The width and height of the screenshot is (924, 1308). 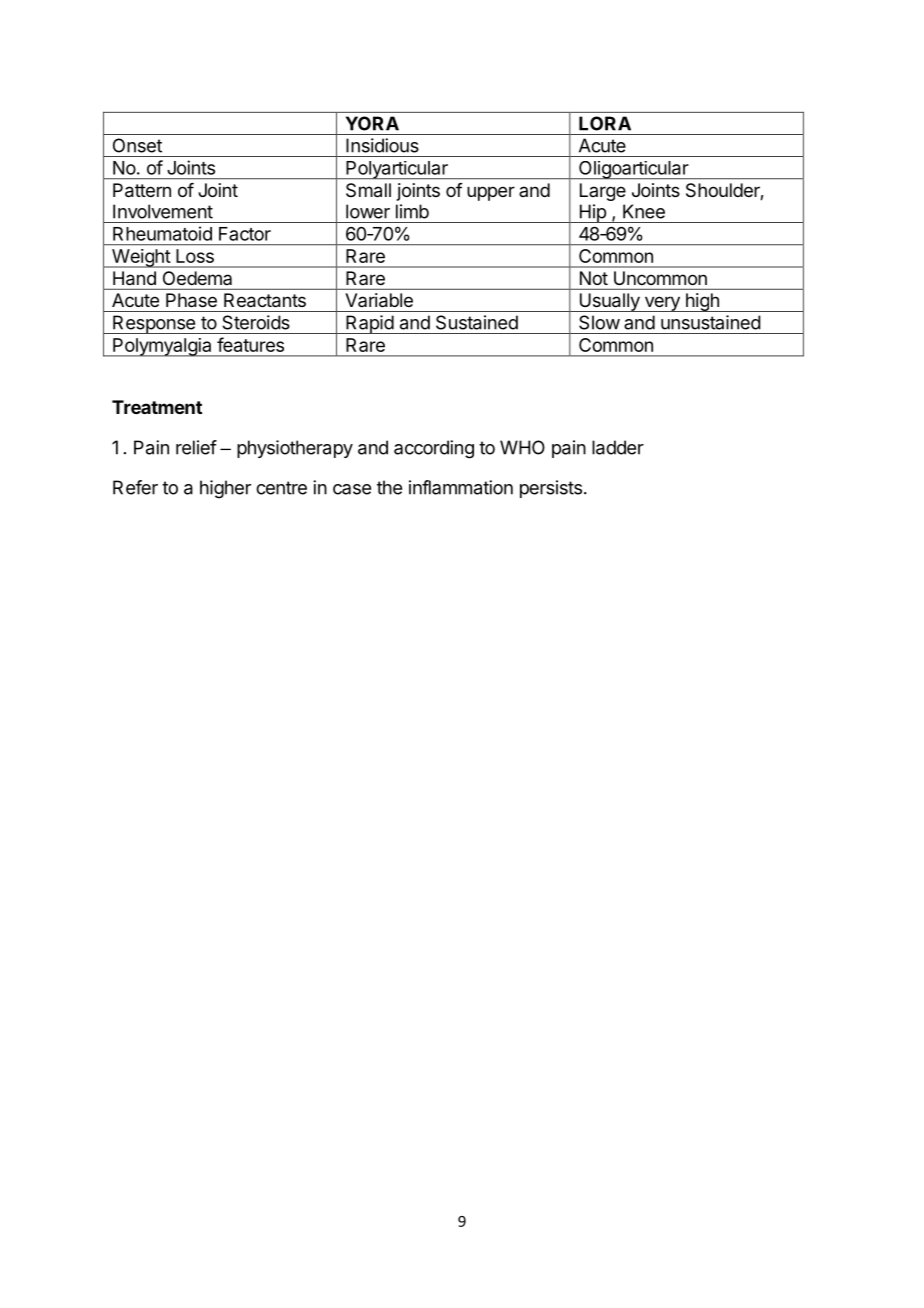 I want to click on very, so click(x=662, y=304).
